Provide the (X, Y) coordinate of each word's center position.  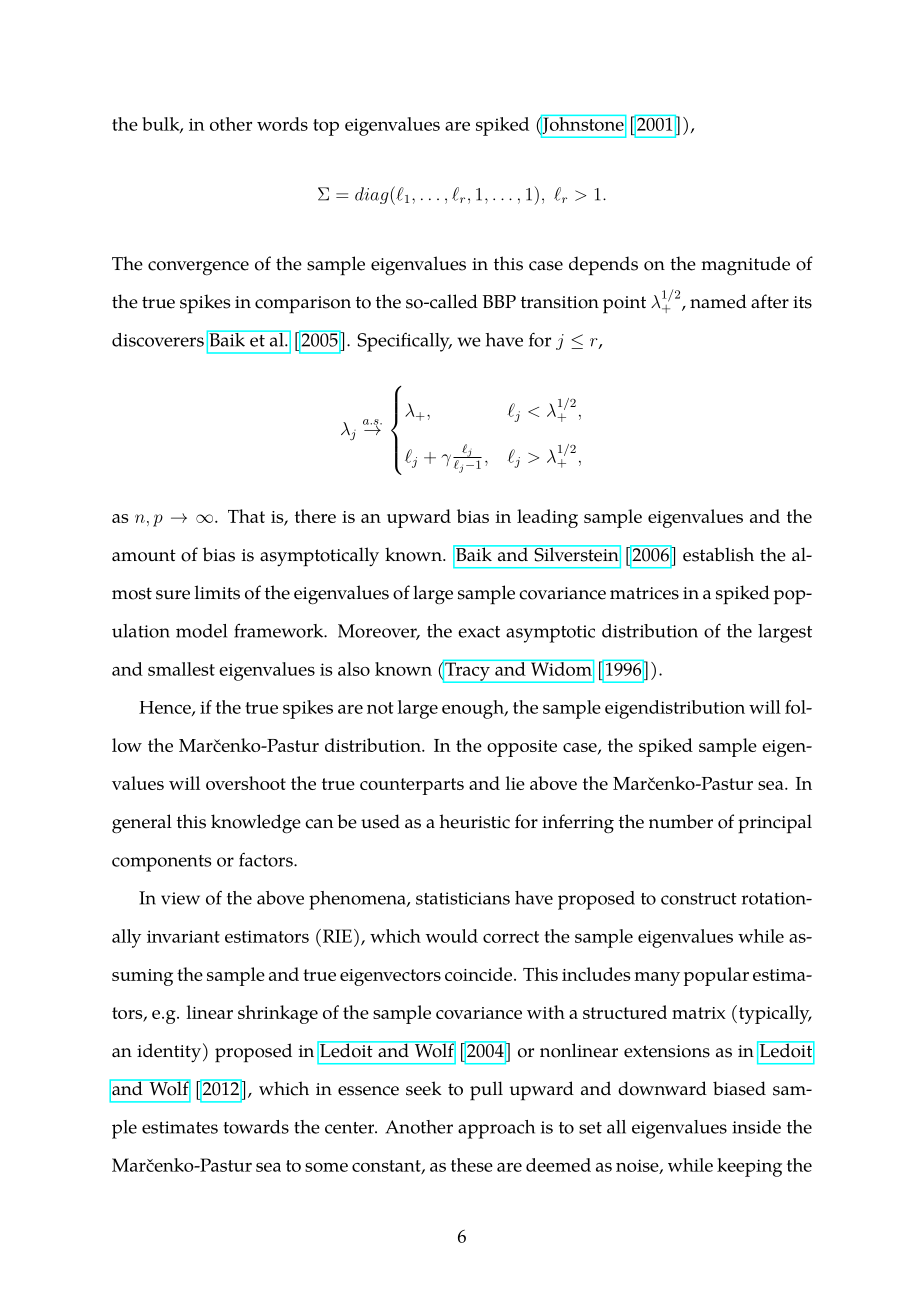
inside (756, 1127)
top (326, 127)
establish (718, 554)
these (472, 1165)
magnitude (745, 266)
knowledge (256, 824)
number (681, 821)
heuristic (474, 821)
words (282, 124)
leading (547, 518)
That (246, 516)
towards (256, 1127)
